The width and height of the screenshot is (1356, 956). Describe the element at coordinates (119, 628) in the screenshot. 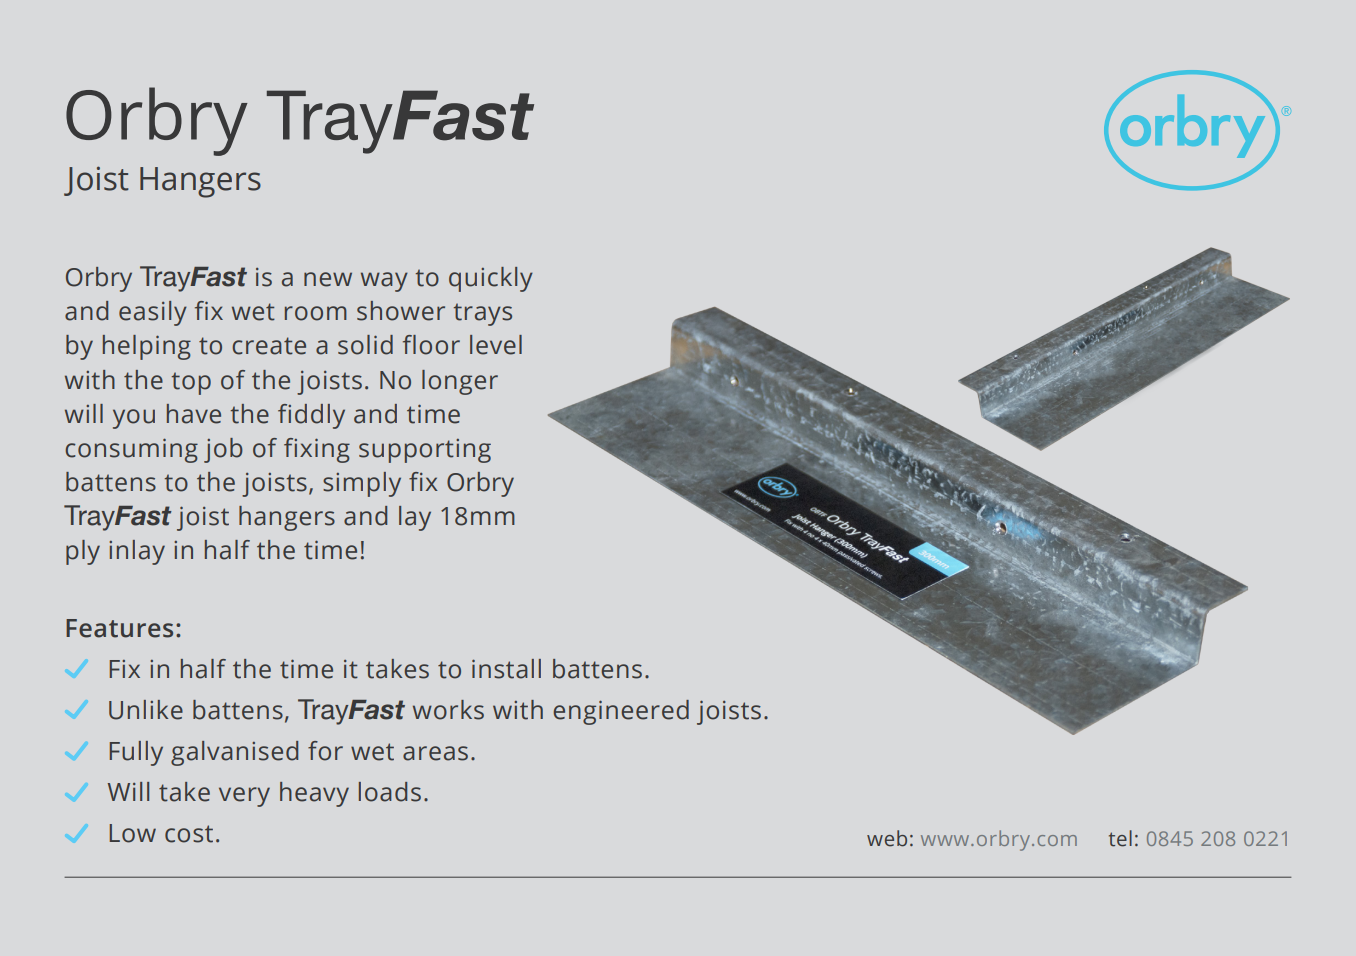

I see `Features` at that location.
